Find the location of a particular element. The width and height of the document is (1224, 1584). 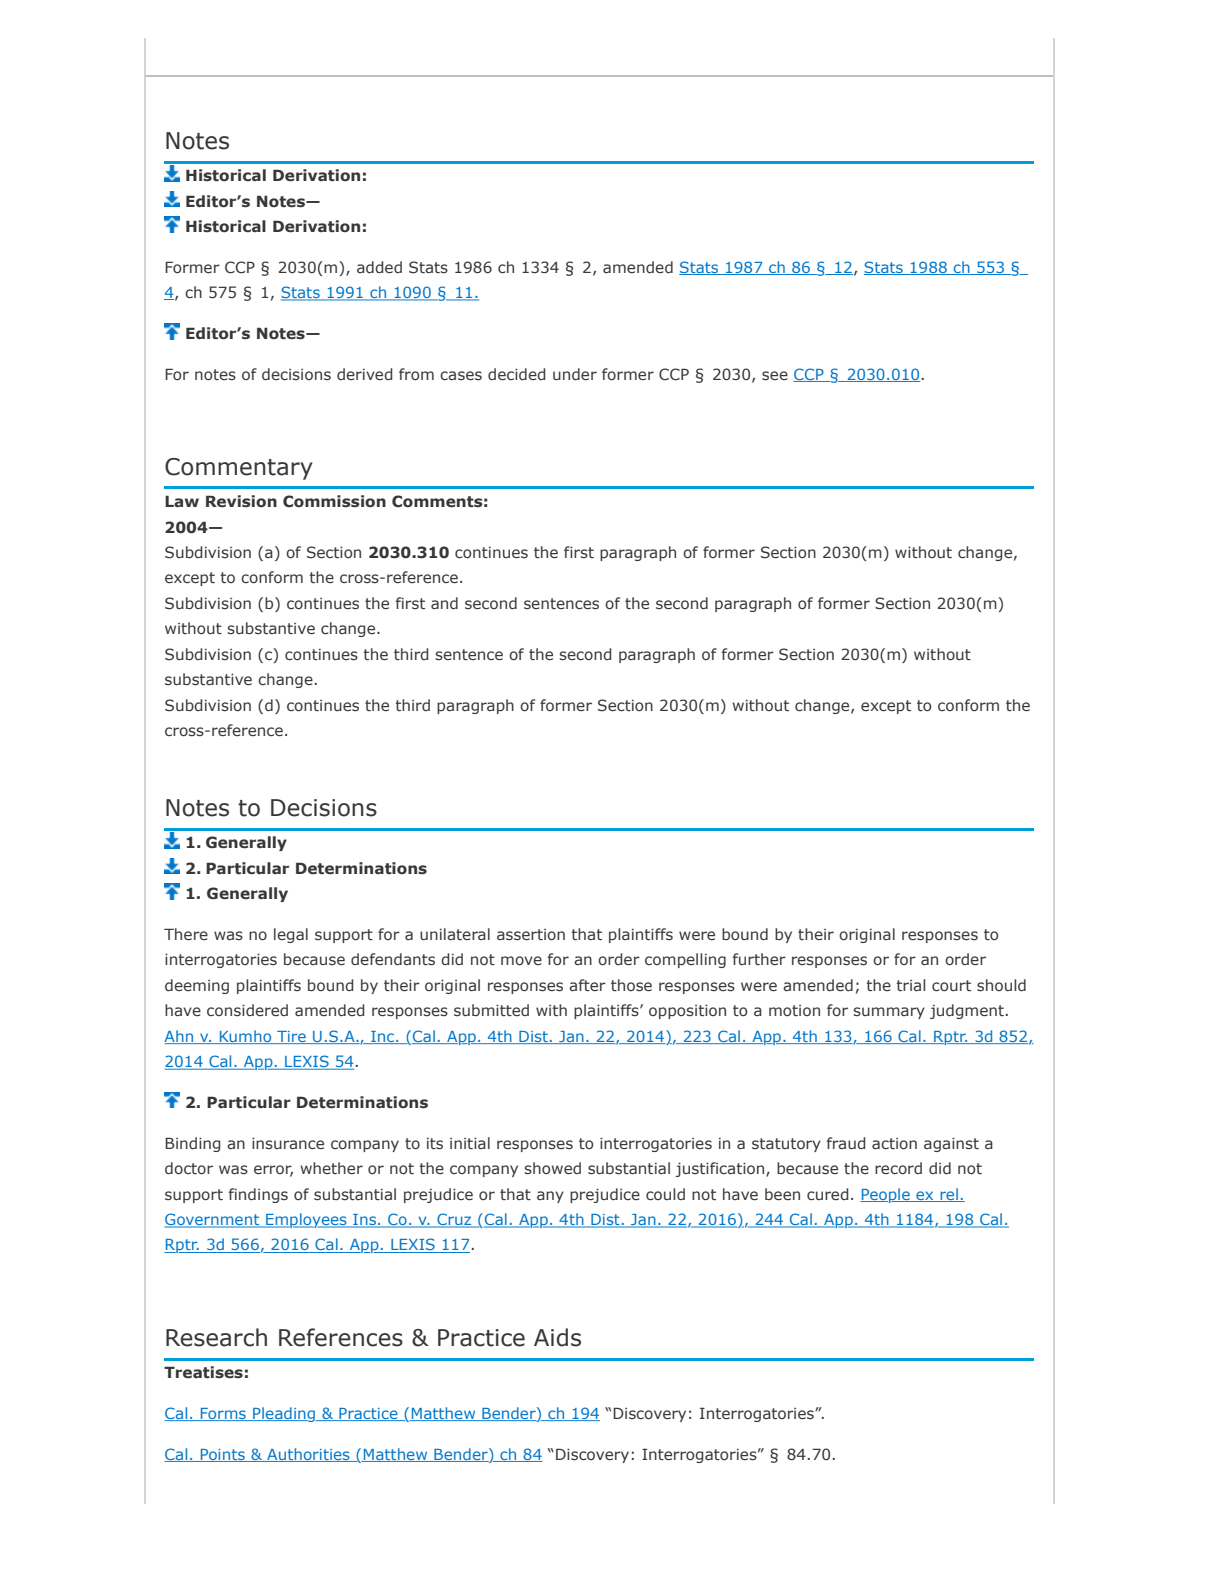

added is located at coordinates (379, 267).
